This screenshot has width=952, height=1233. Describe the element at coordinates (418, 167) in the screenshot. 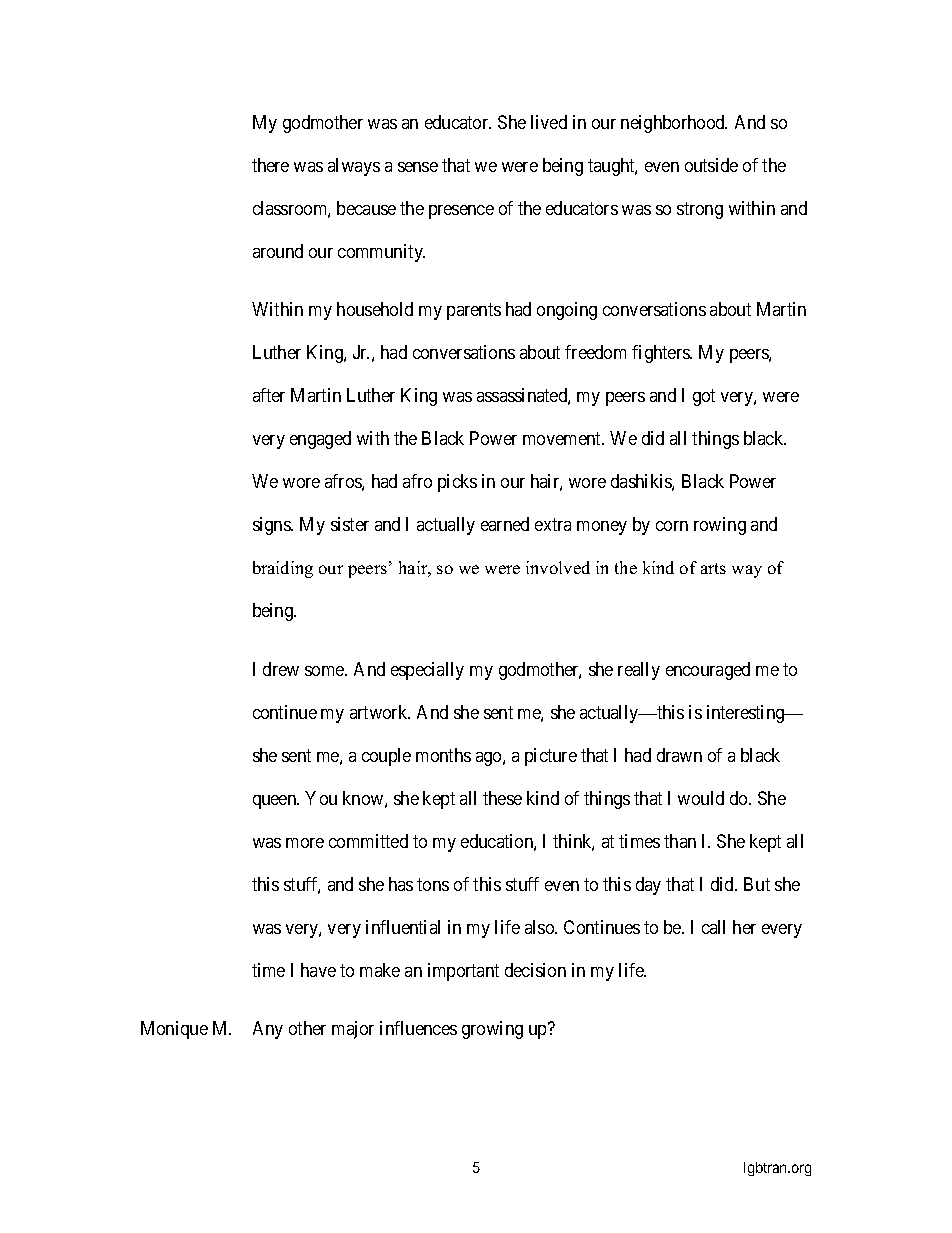

I see `sense` at that location.
